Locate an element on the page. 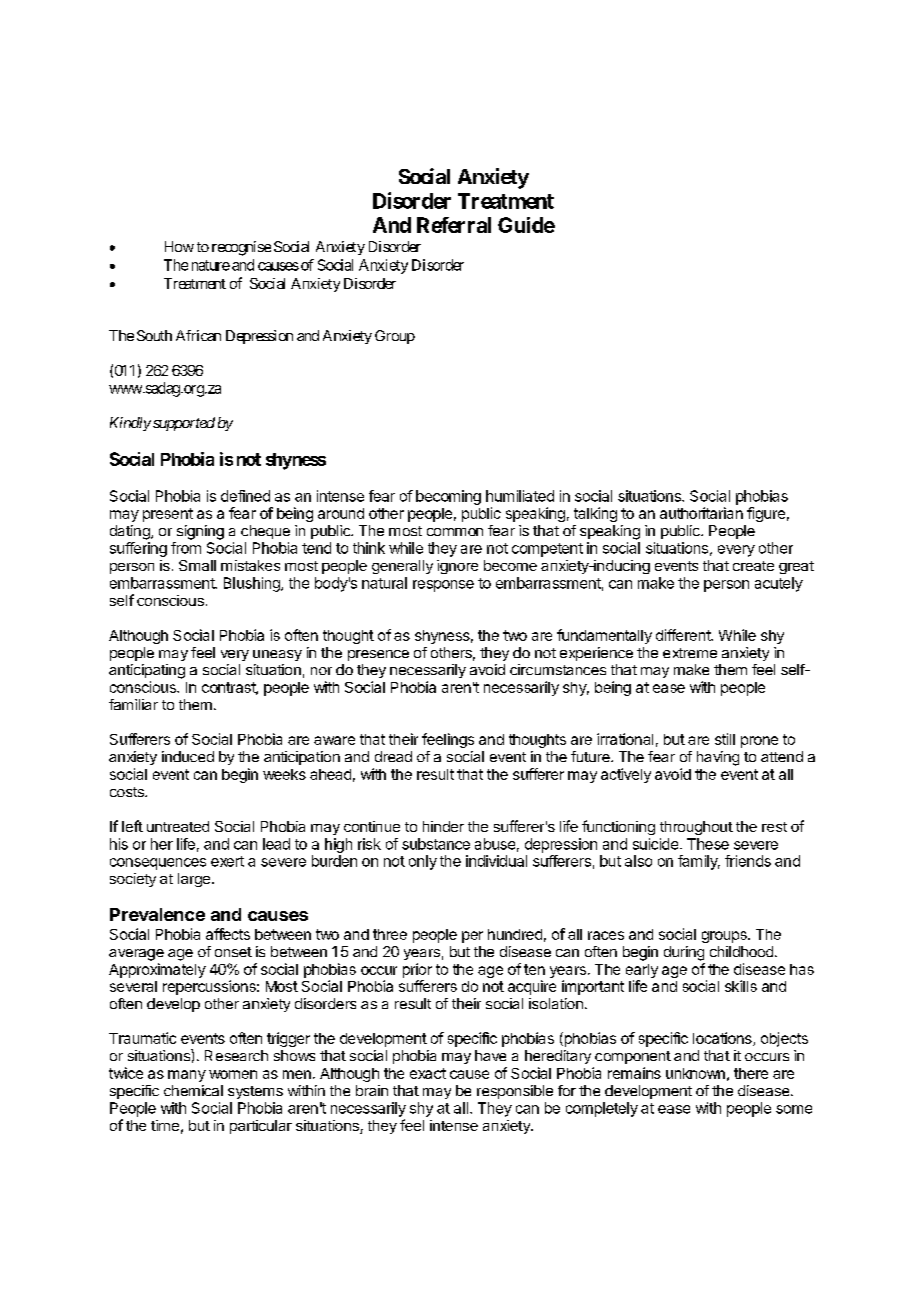  Referral is located at coordinates (454, 225).
